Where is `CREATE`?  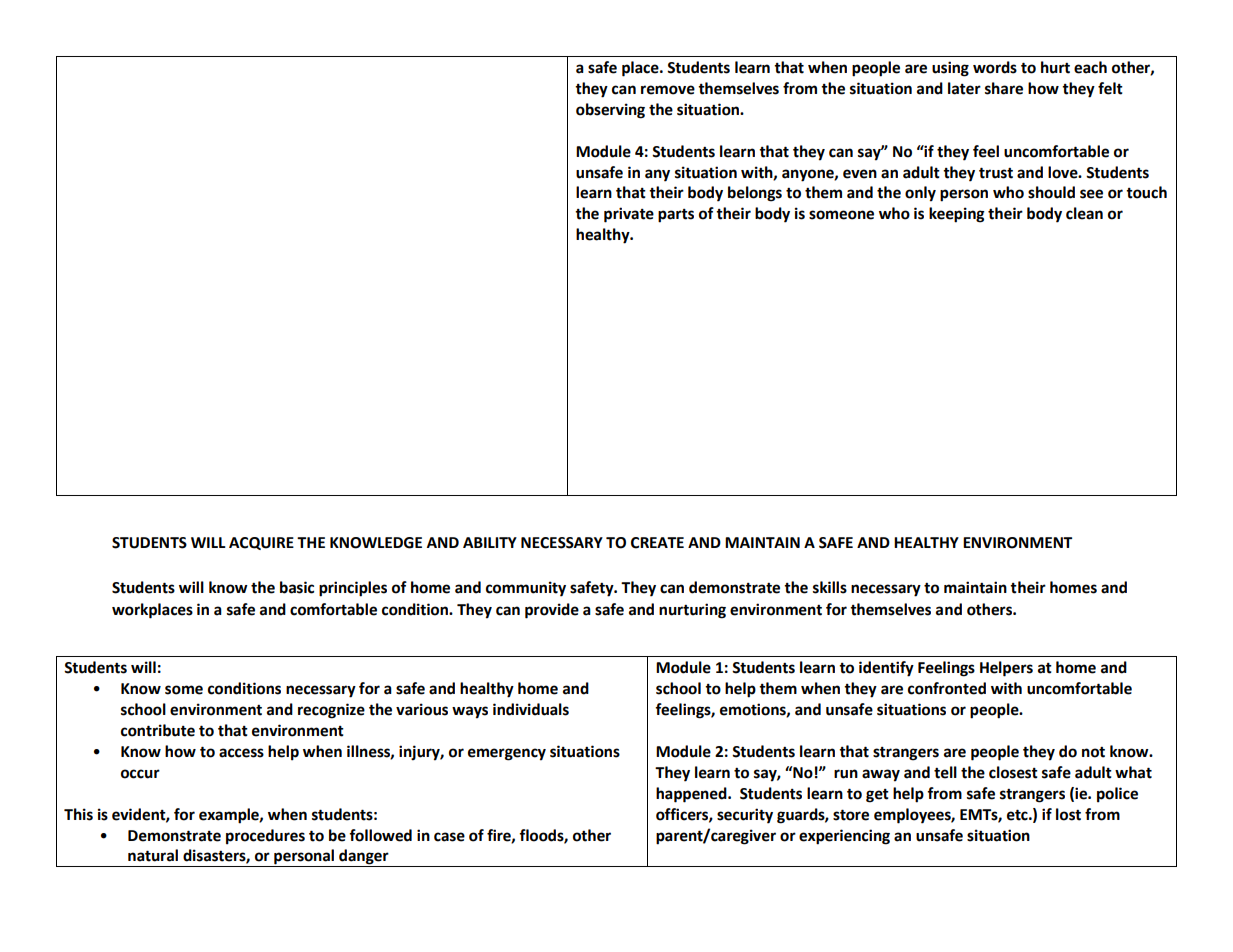
CREATE is located at coordinates (657, 543).
